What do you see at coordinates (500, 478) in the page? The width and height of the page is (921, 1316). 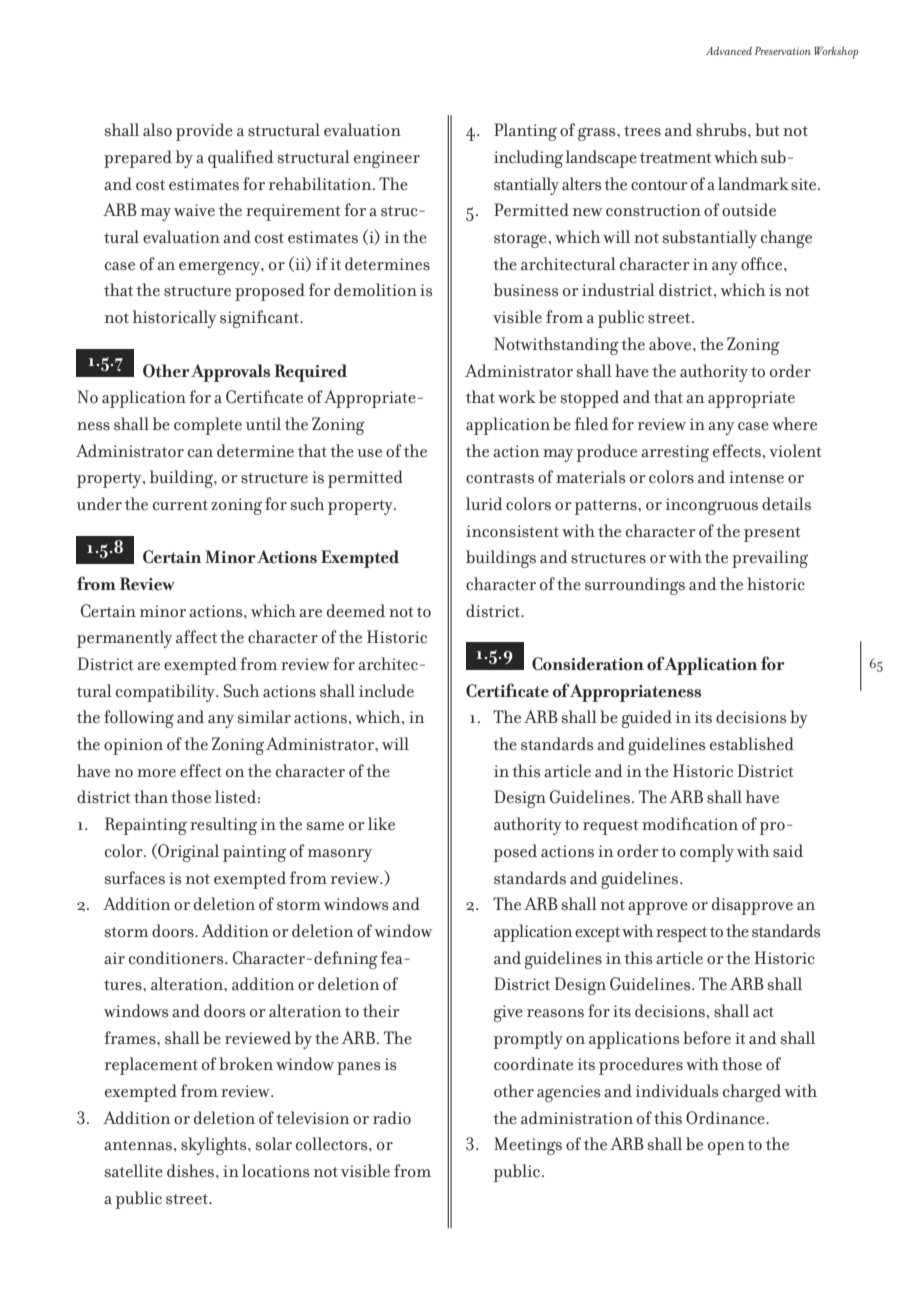 I see `contrasts` at bounding box center [500, 478].
